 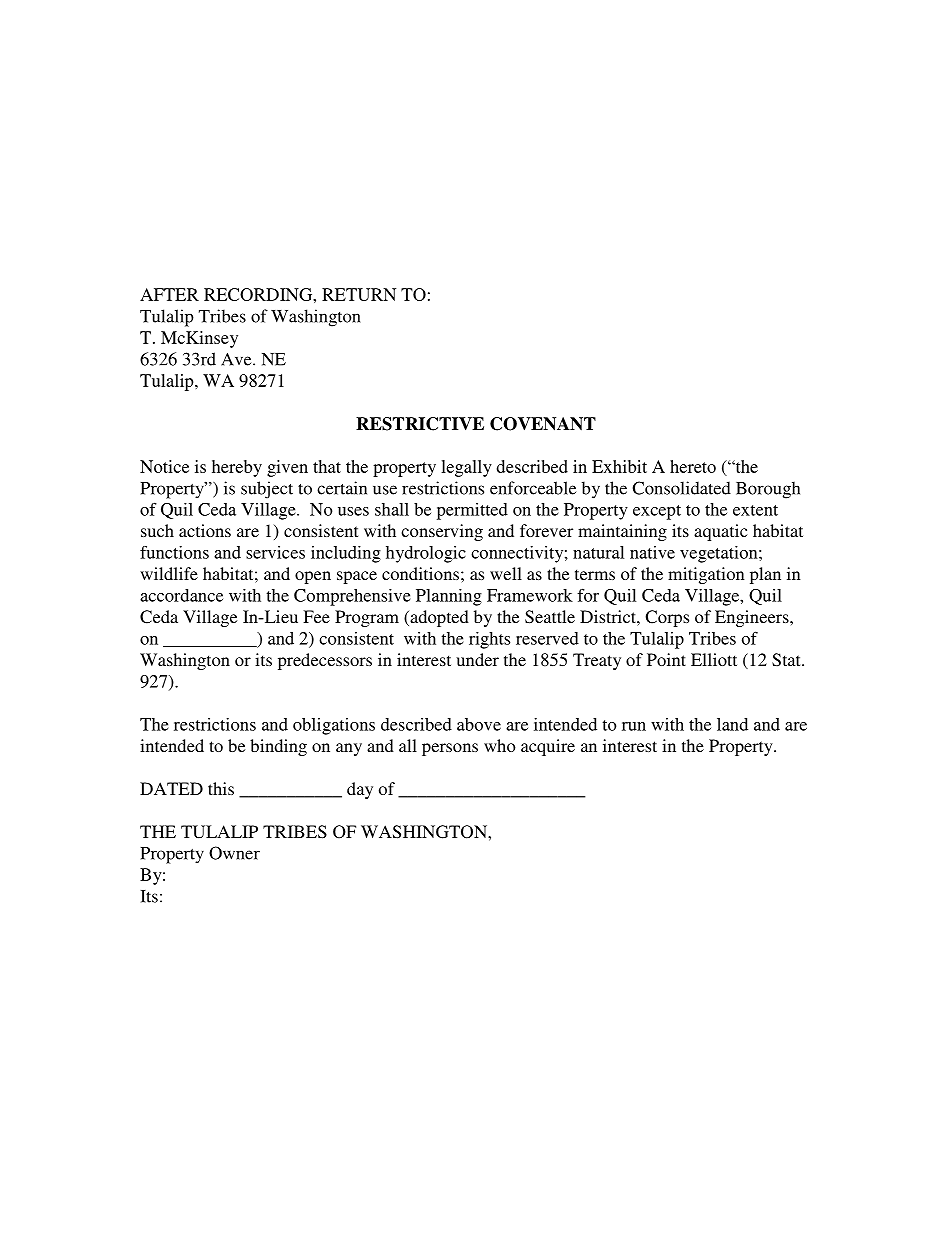 I want to click on Owner, so click(x=234, y=853).
